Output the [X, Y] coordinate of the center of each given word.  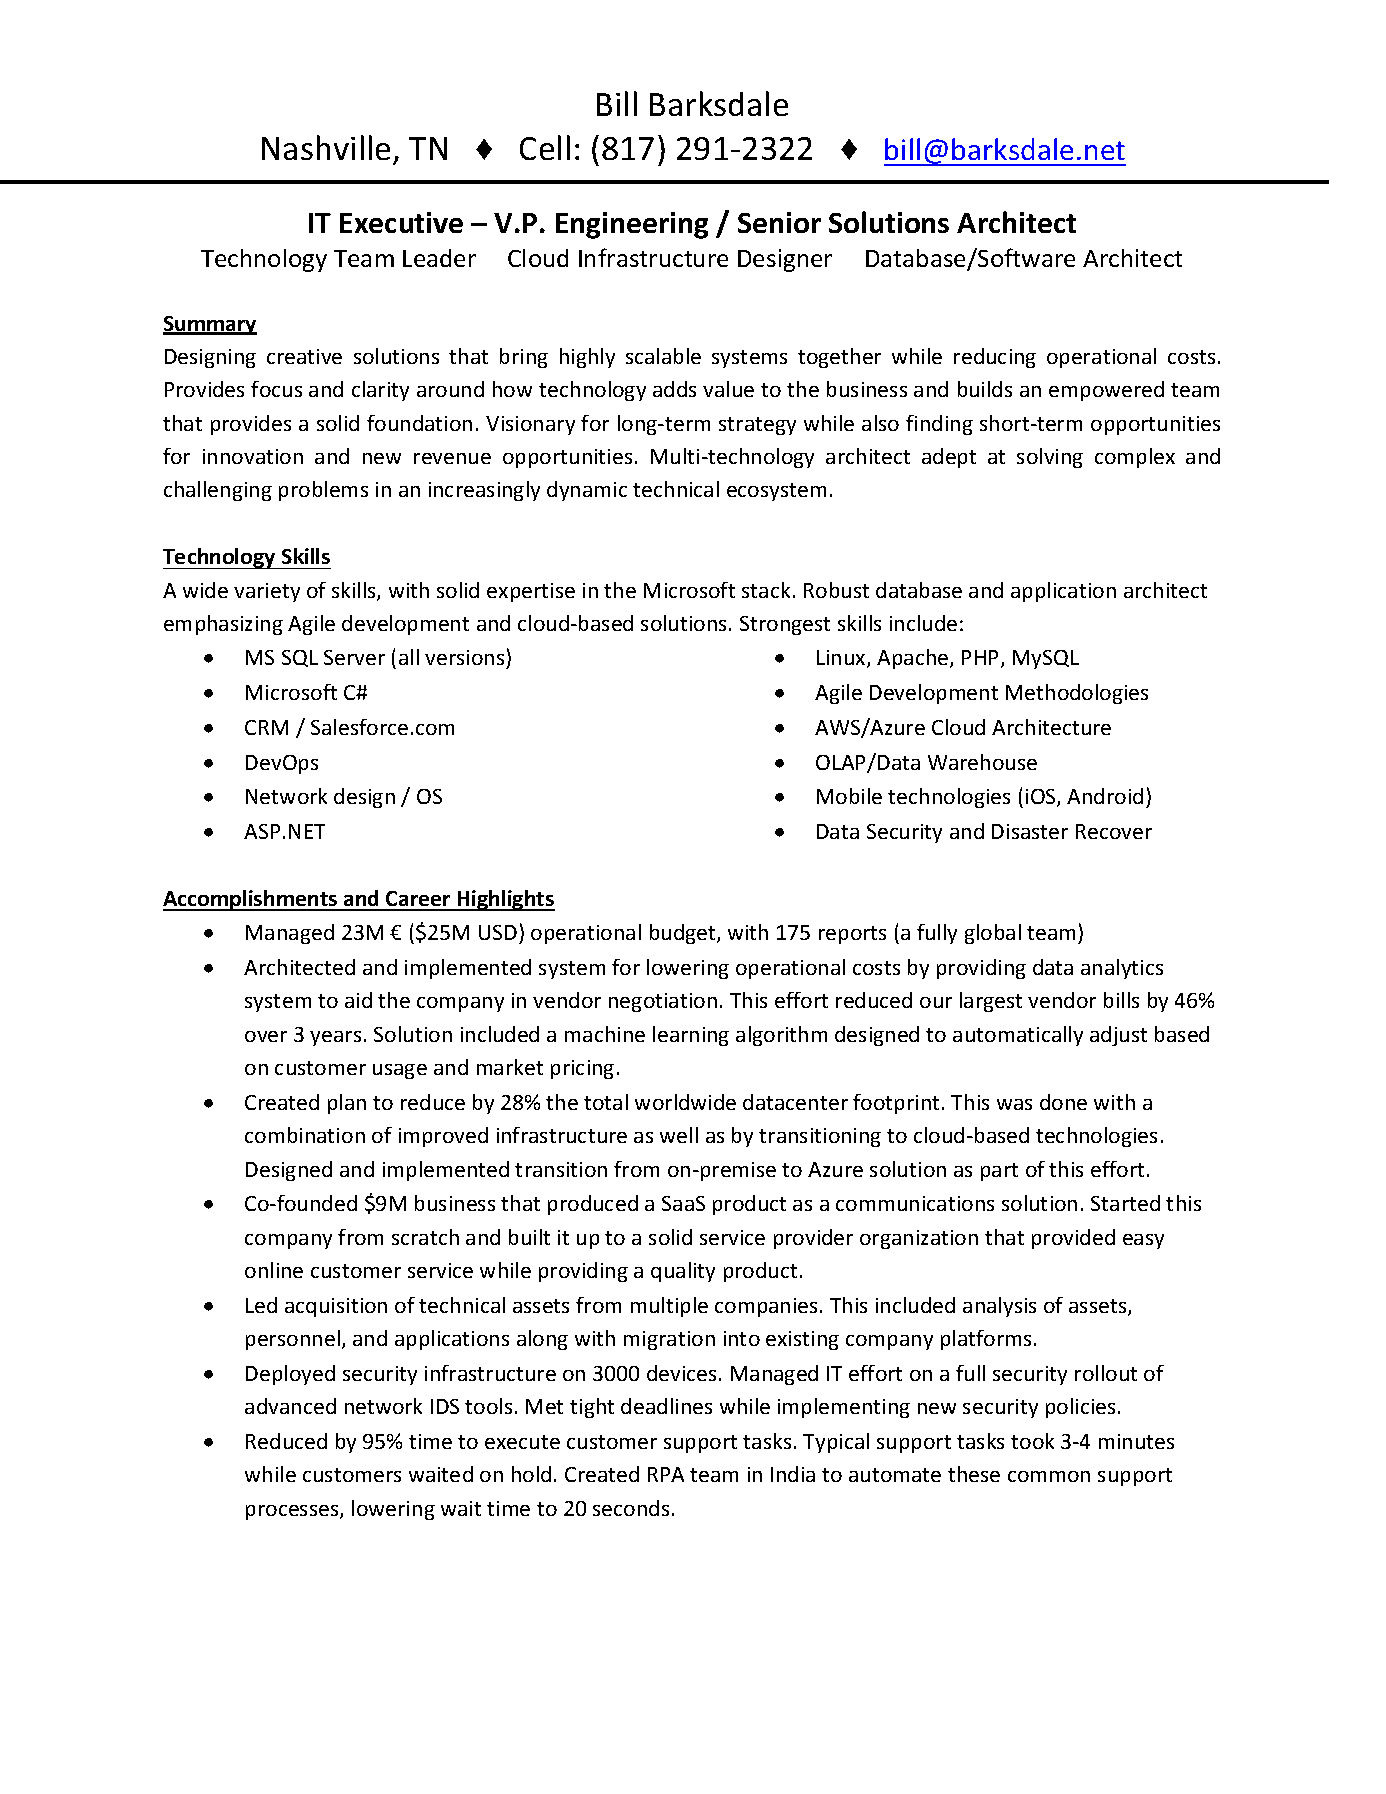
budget [684, 934]
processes [293, 1512]
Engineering [632, 225]
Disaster [1030, 831]
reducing [995, 358]
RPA [666, 1474]
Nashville [326, 147]
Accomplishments [251, 900]
